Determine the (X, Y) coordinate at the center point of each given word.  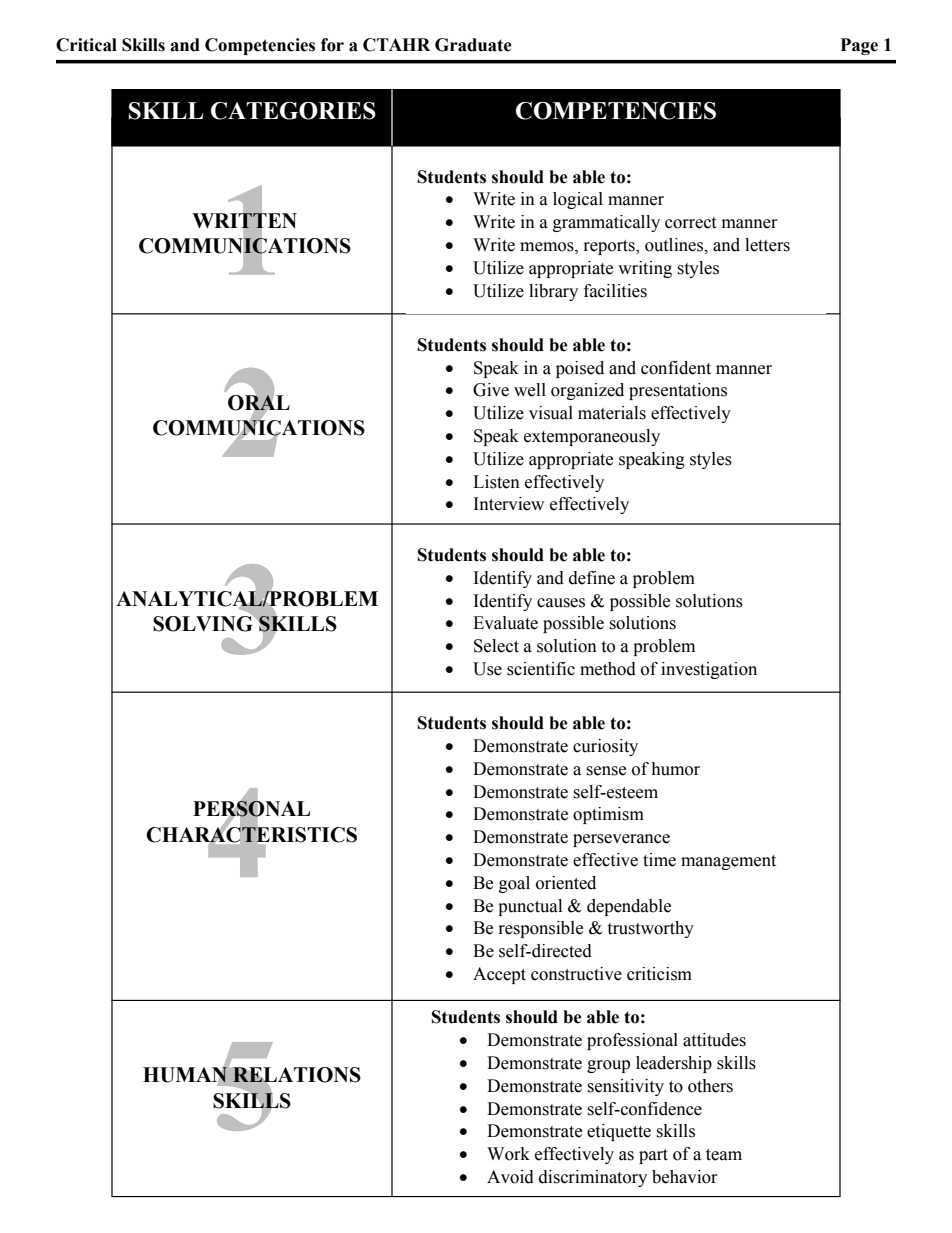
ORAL (259, 403)
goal (514, 884)
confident (676, 368)
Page (859, 46)
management (728, 862)
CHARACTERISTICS (251, 834)
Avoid (510, 1177)
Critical (86, 45)
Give (491, 390)
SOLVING (204, 623)
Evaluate (505, 623)
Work (508, 1154)
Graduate (473, 45)
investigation (709, 670)
